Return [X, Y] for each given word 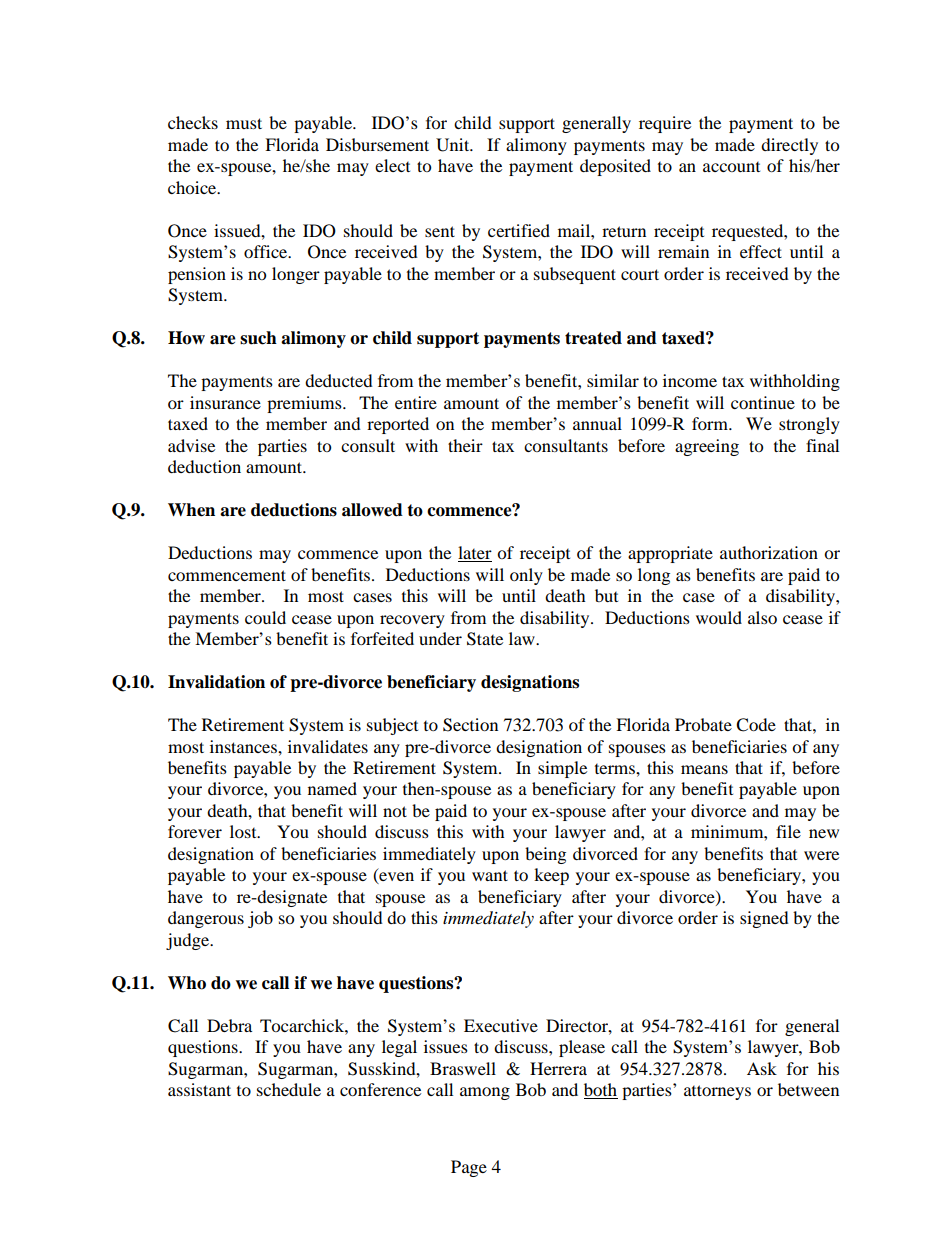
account [731, 167]
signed [764, 919]
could [265, 617]
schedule [289, 1089]
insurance [225, 402]
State [485, 639]
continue [763, 402]
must [244, 123]
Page [469, 1168]
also [762, 617]
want [490, 875]
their [465, 445]
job [260, 919]
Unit [454, 145]
